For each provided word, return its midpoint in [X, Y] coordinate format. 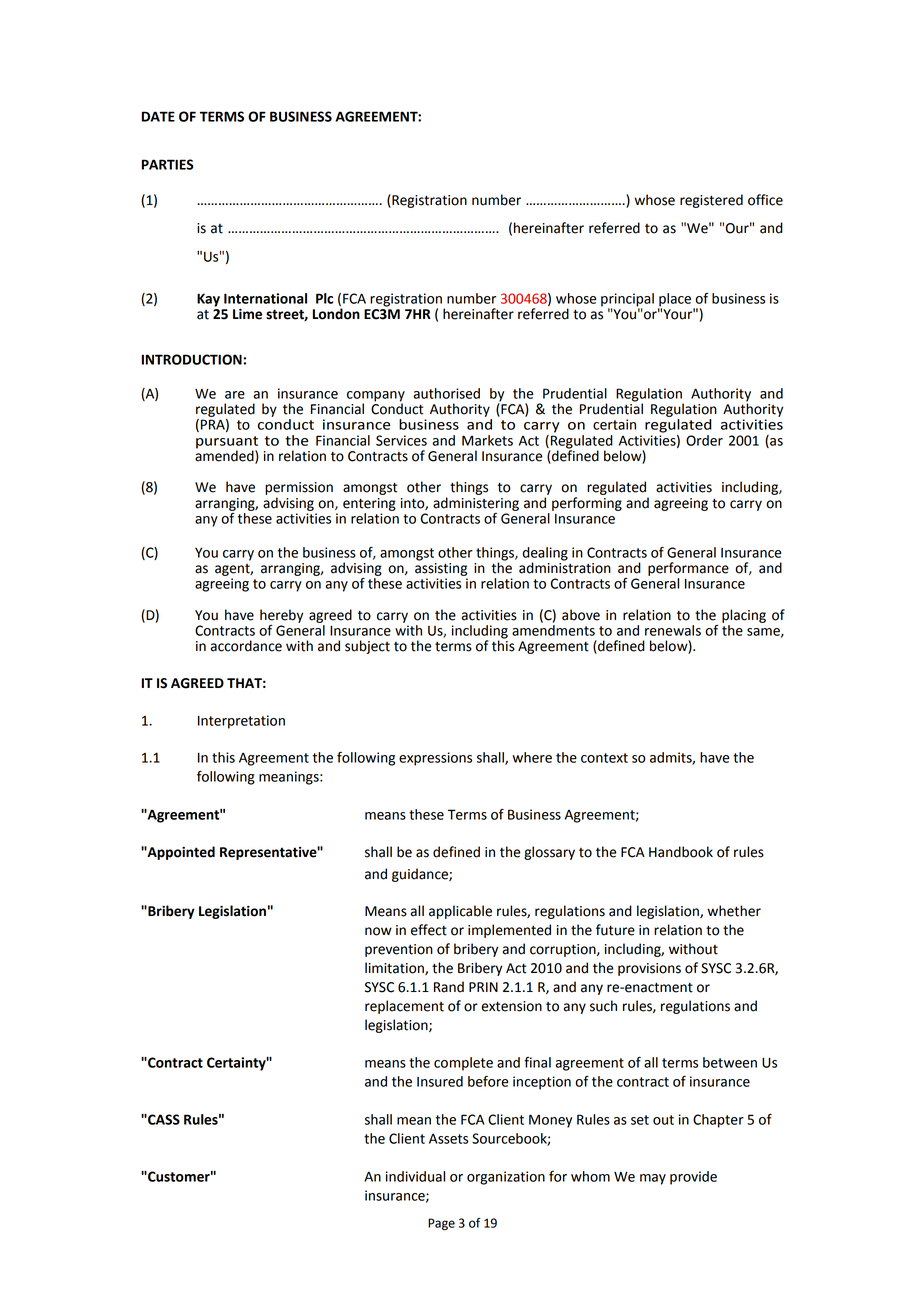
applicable [460, 912]
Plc [324, 298]
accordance [246, 646]
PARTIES [168, 164]
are [235, 395]
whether [734, 911]
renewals [673, 630]
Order [704, 440]
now [378, 931]
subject [367, 647]
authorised [446, 393]
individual [415, 1176]
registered [711, 201]
